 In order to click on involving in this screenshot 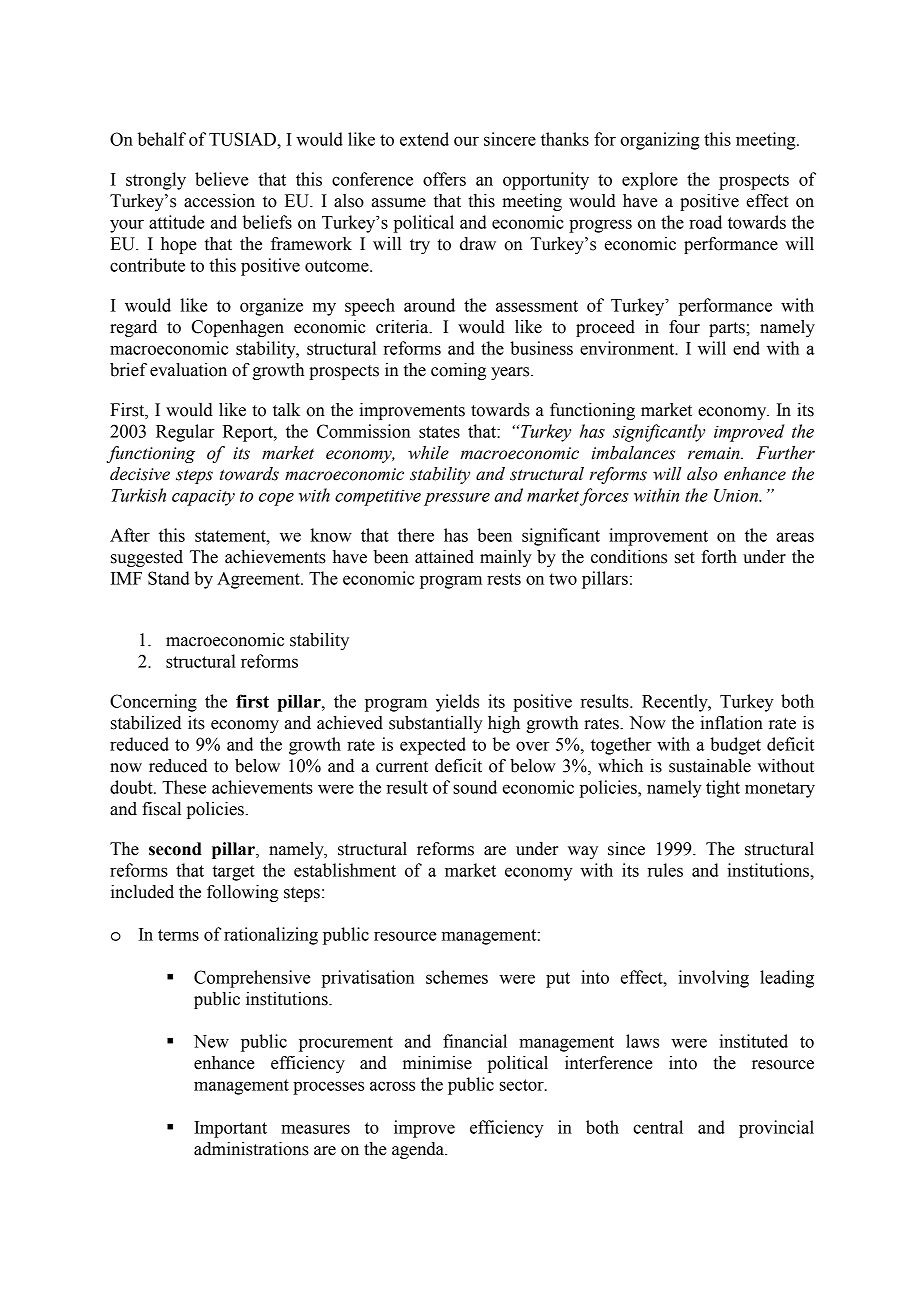, I will do `click(713, 979)`.
